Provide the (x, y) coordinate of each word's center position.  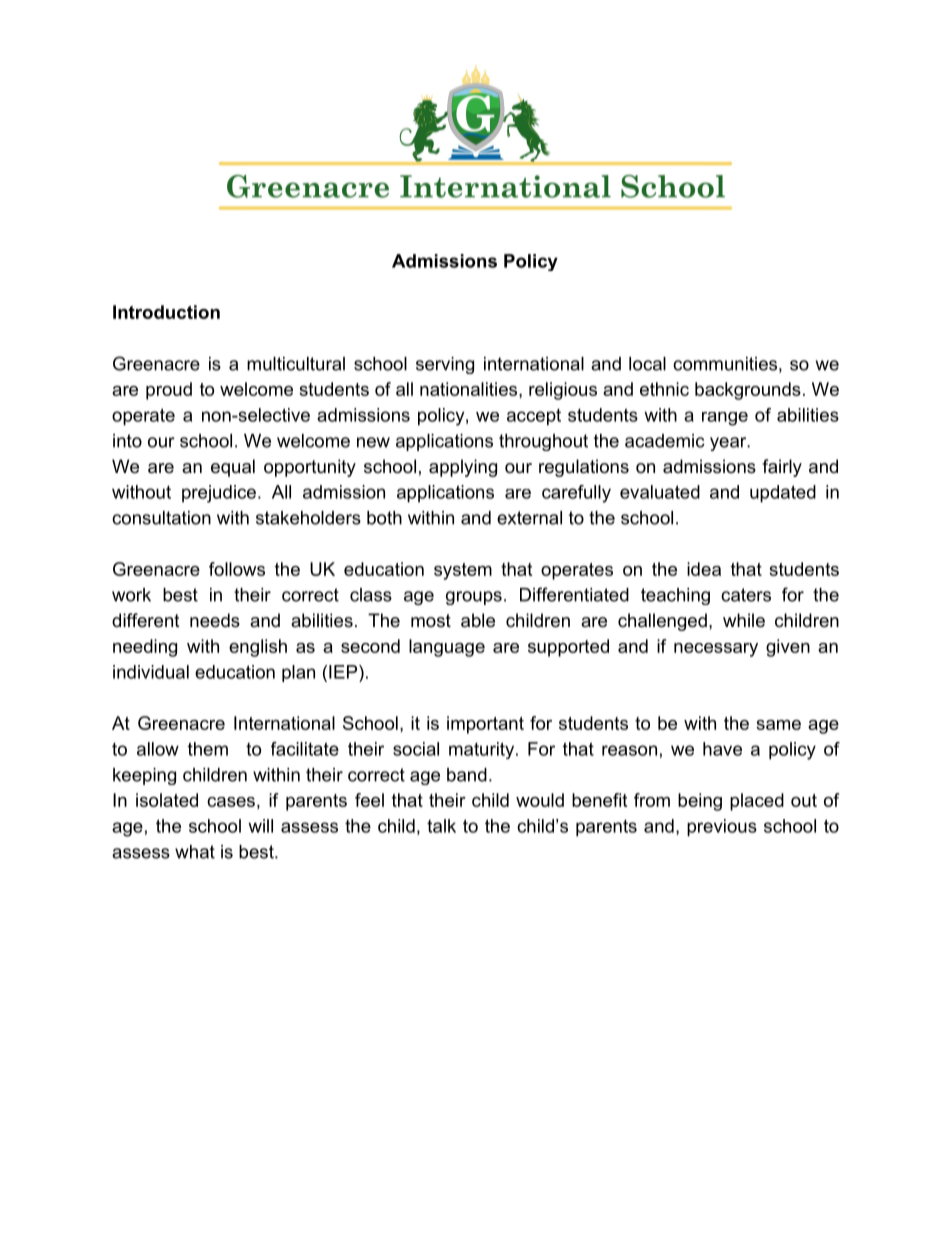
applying (463, 468)
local (647, 364)
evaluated (660, 492)
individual (151, 672)
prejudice (219, 494)
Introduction (166, 312)
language (447, 648)
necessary (716, 650)
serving (445, 365)
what (195, 852)
